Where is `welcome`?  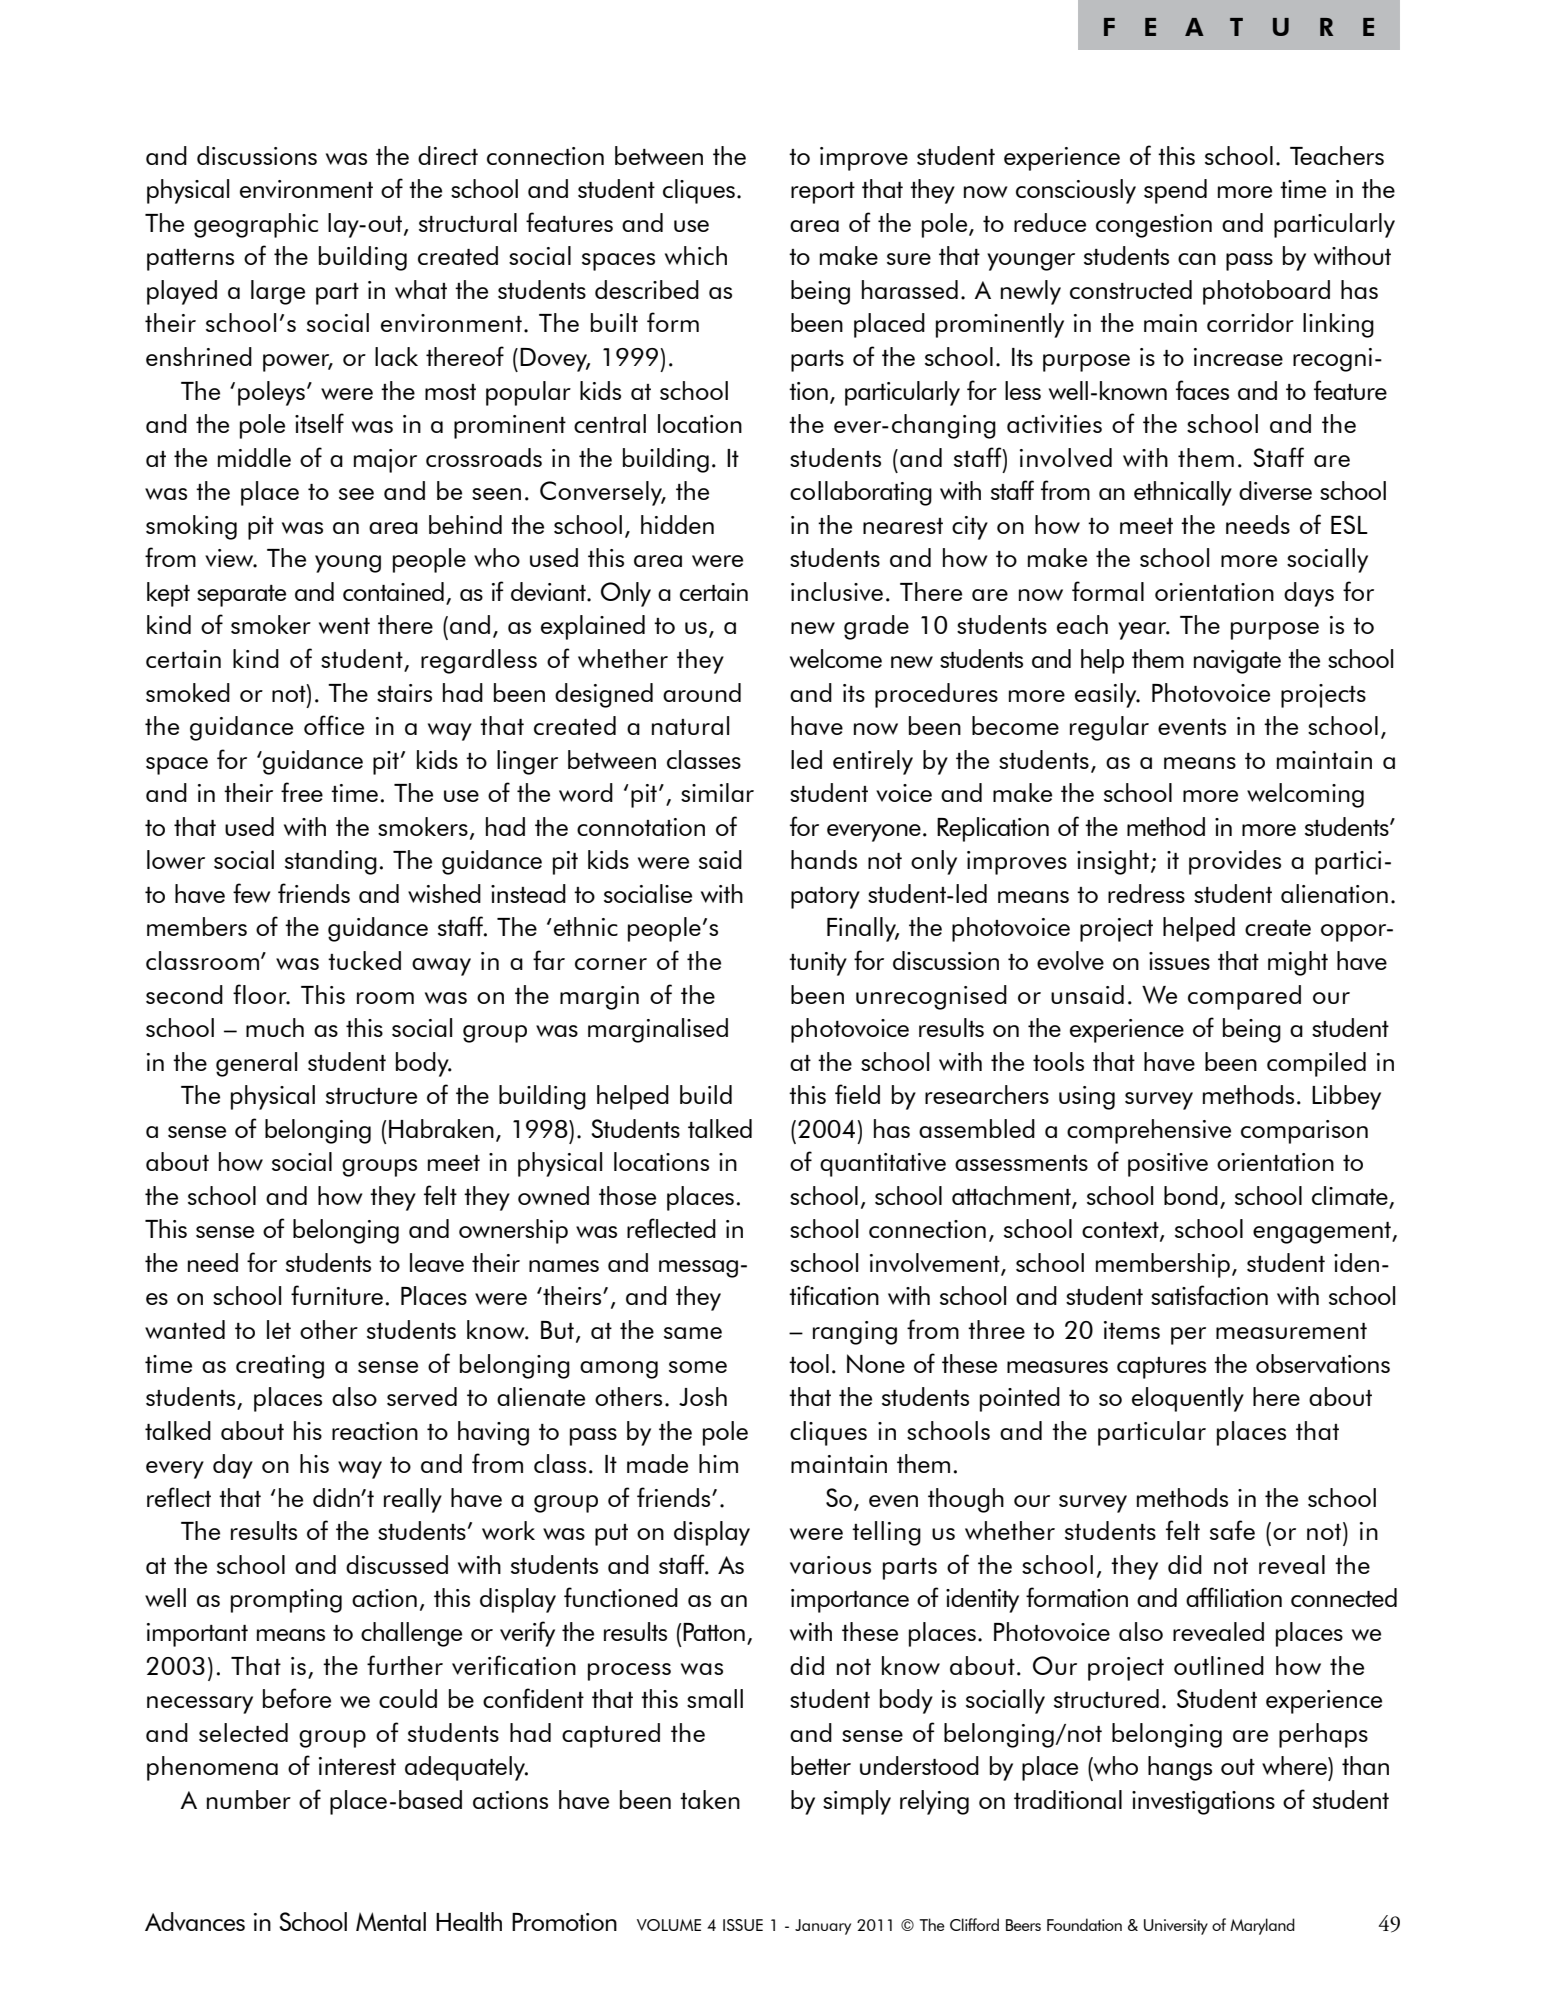 welcome is located at coordinates (836, 658).
